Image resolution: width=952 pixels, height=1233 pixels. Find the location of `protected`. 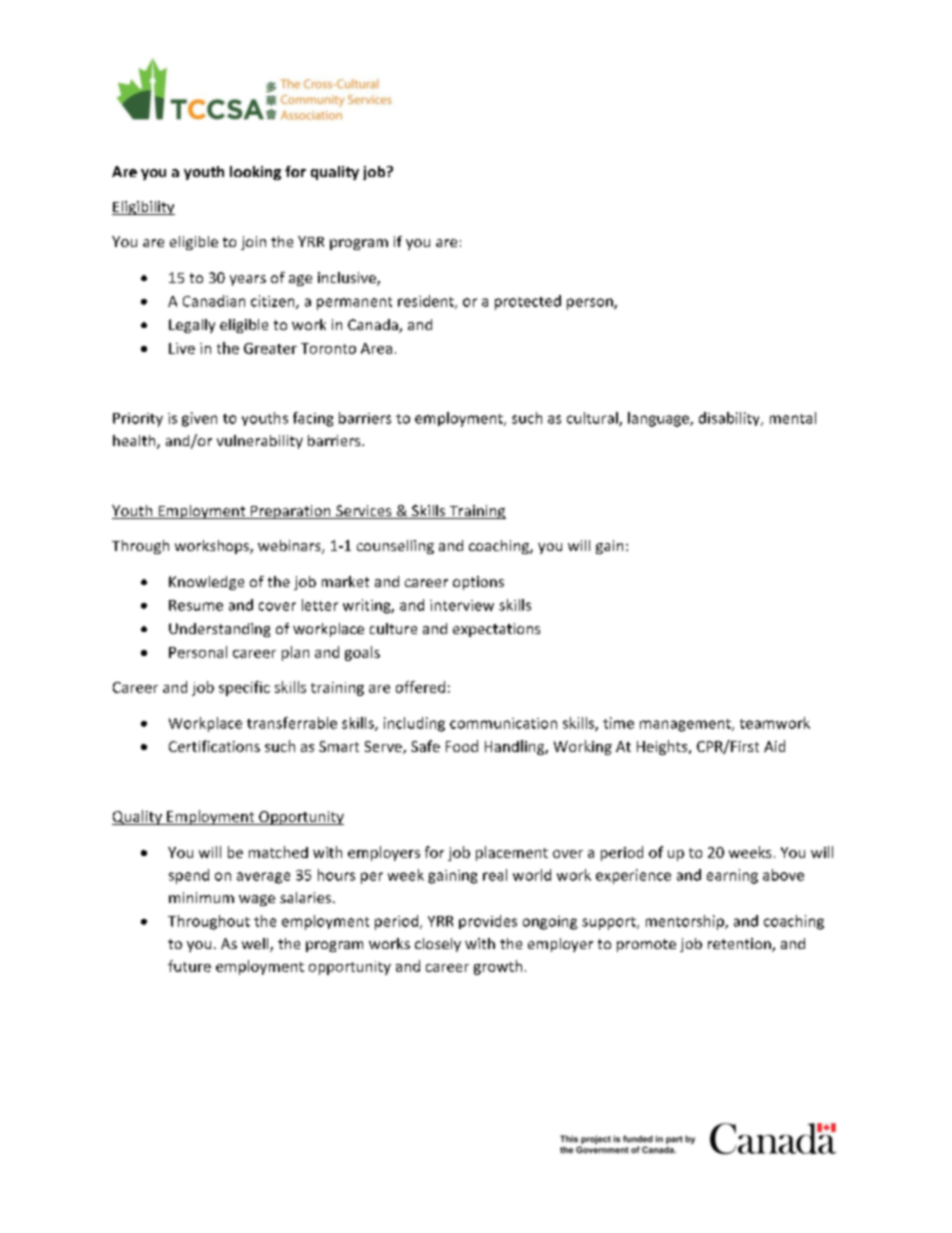

protected is located at coordinates (528, 302).
